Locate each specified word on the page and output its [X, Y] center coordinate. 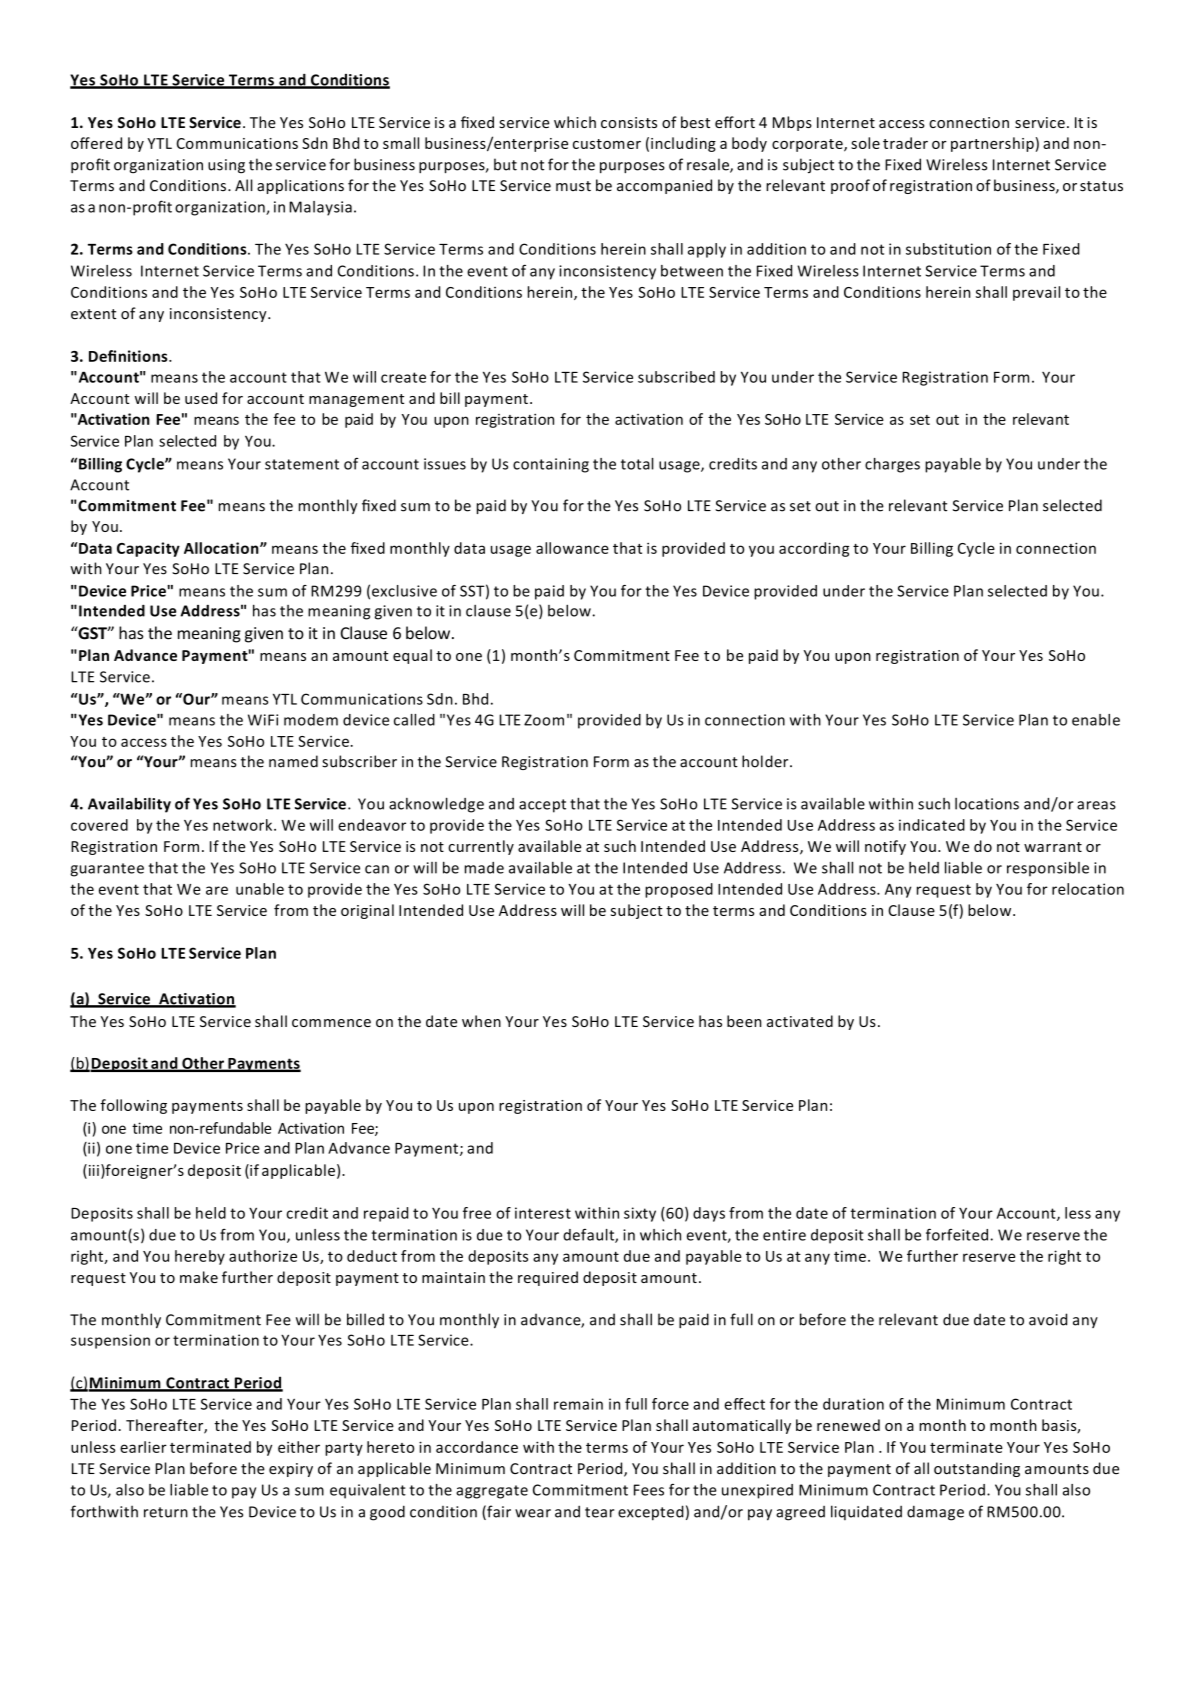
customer [607, 144]
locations [987, 804]
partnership [992, 144]
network [244, 825]
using [226, 166]
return [166, 1512]
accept [542, 806]
